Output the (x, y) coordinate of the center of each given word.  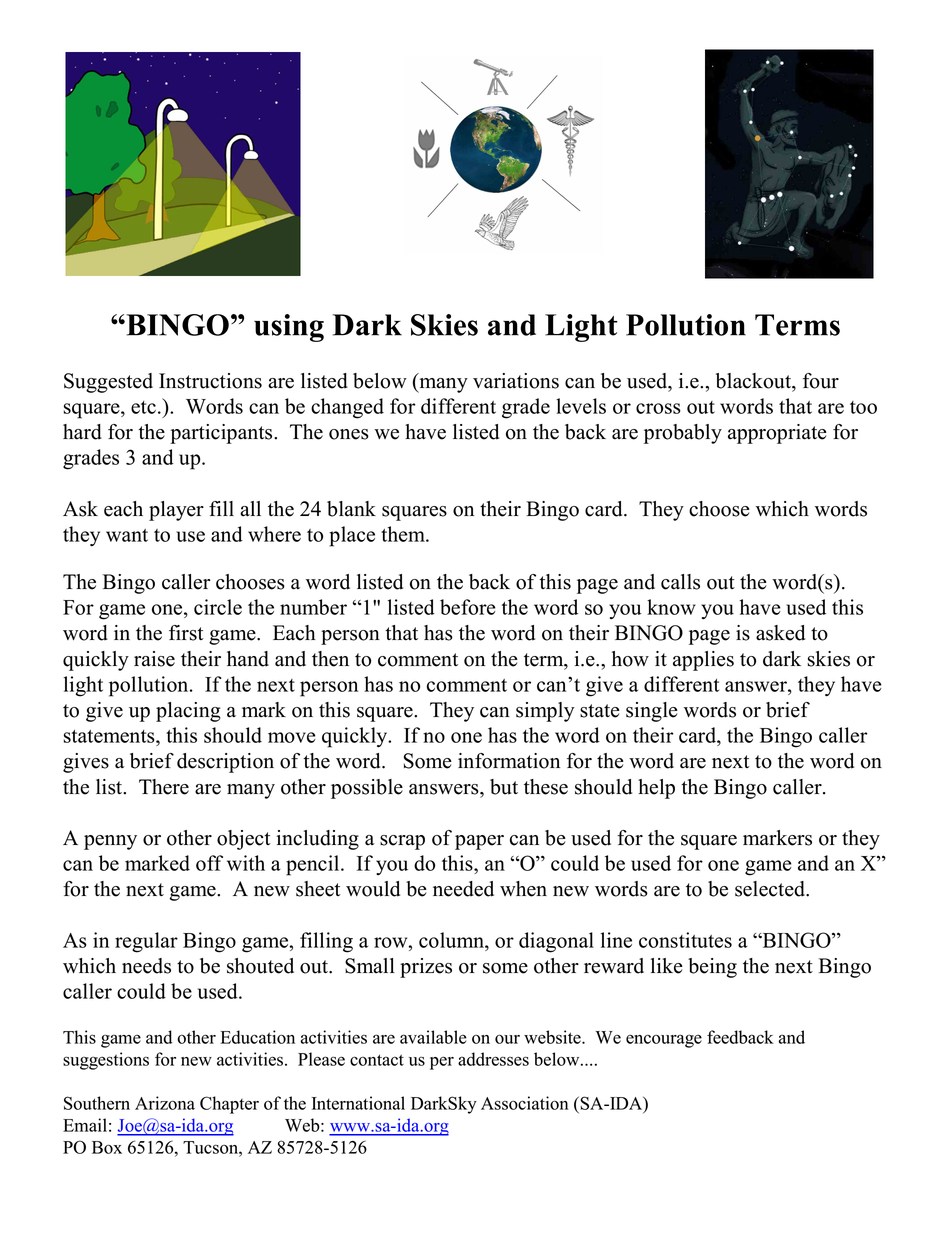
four (821, 381)
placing (188, 712)
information (509, 761)
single (652, 712)
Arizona (165, 1103)
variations (516, 381)
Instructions (210, 381)
